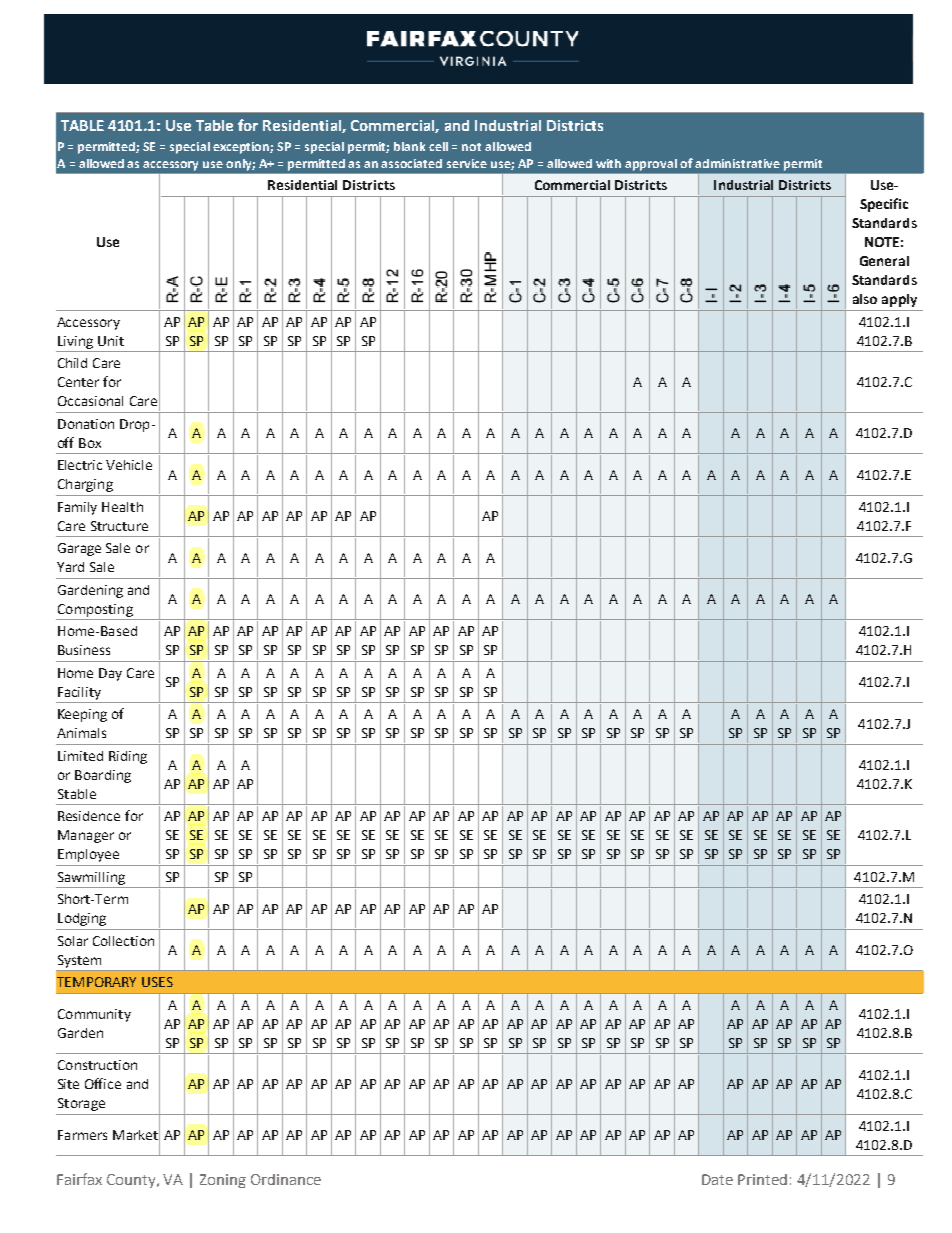 This screenshot has width=952, height=1233. I want to click on Health, so click(122, 507).
